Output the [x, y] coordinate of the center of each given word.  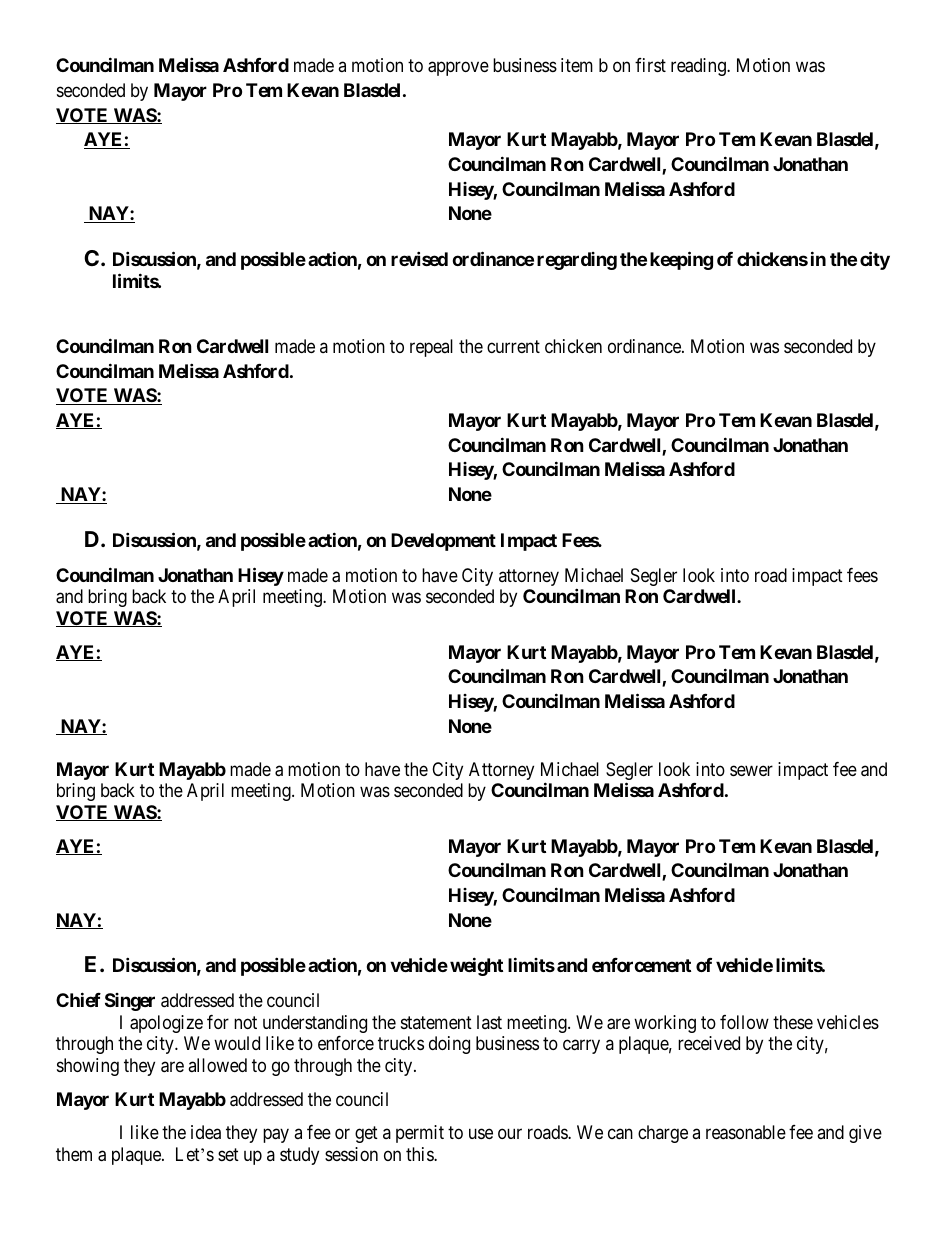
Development [443, 542]
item [577, 65]
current [513, 346]
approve [458, 69]
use [481, 1134]
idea [206, 1132]
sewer [751, 770]
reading [699, 67]
